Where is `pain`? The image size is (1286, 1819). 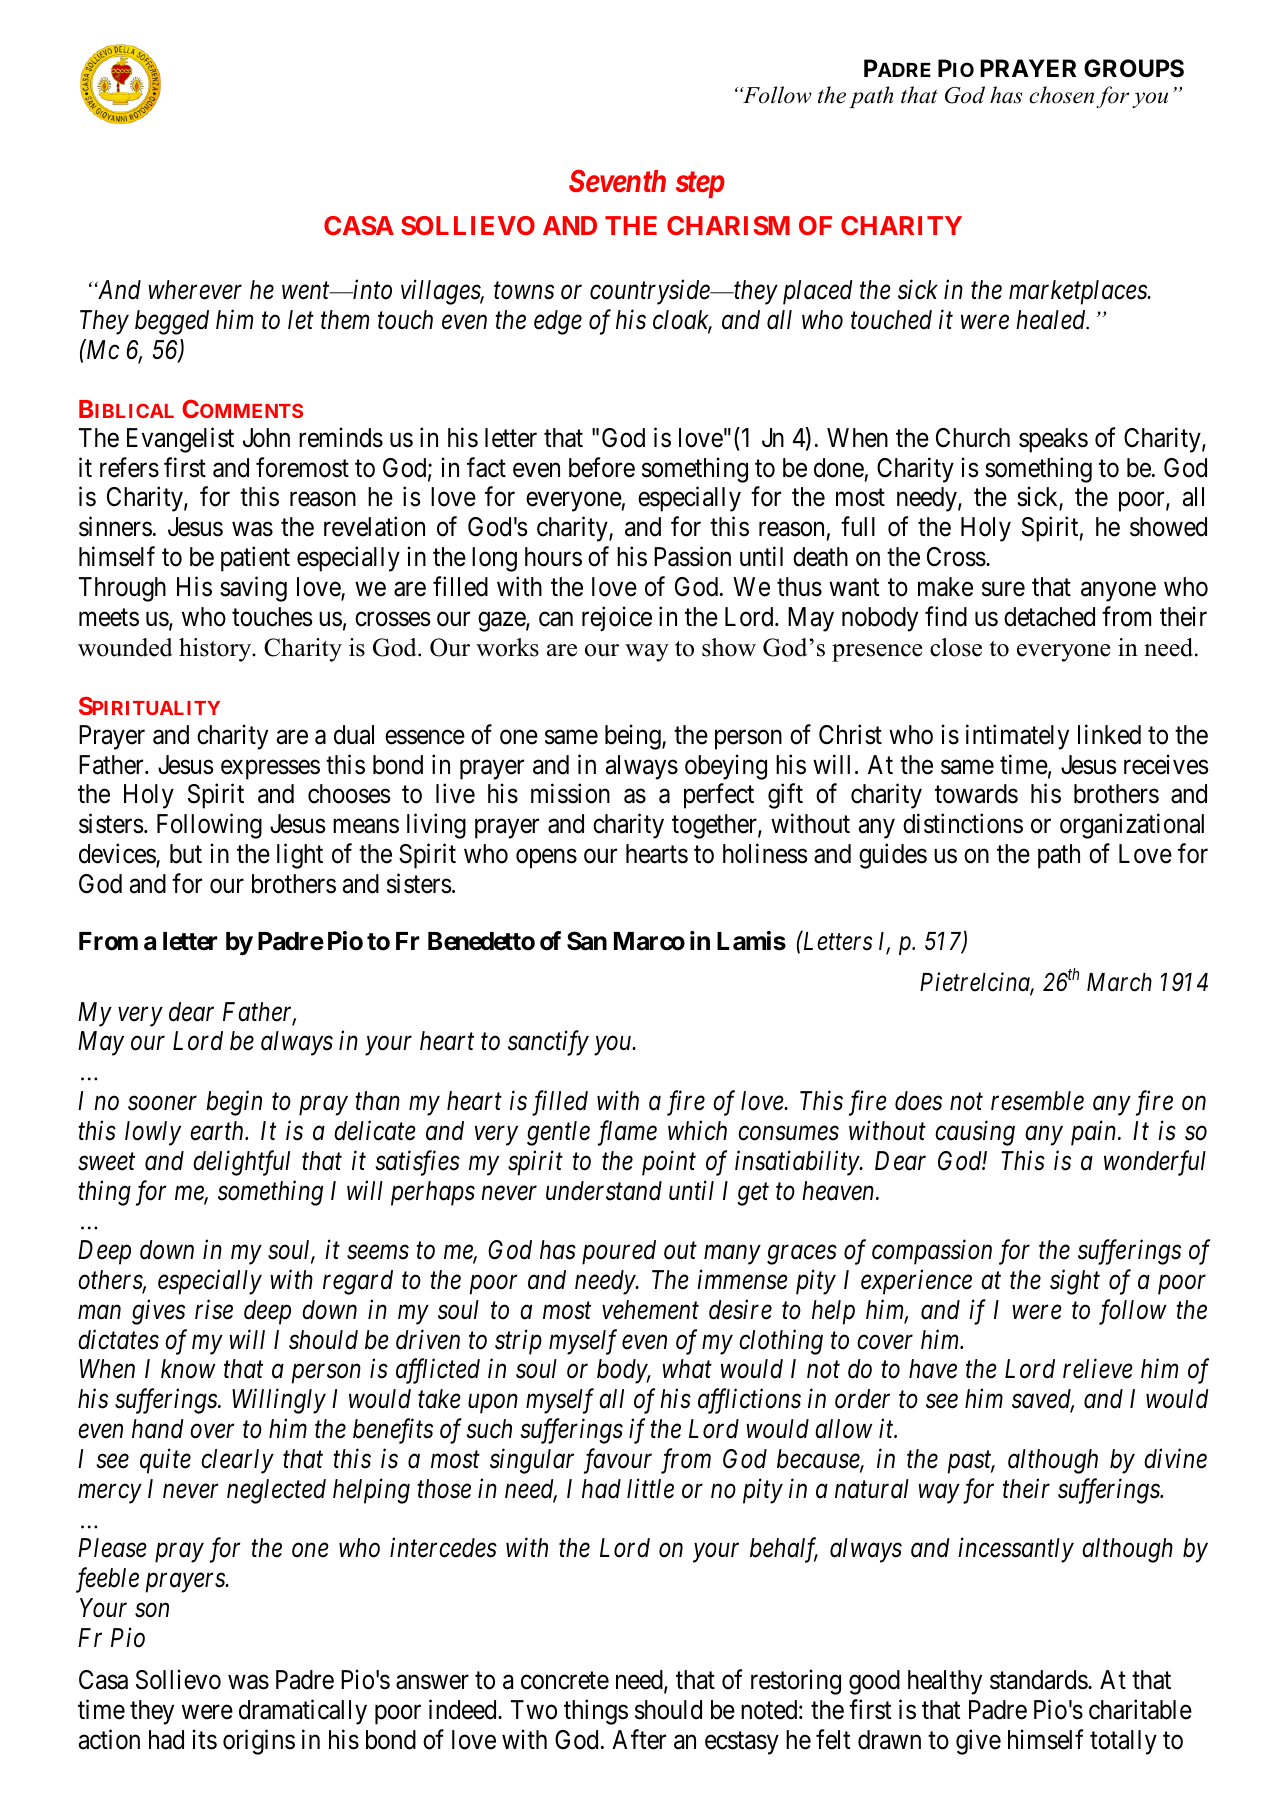 pain is located at coordinates (1095, 1133).
